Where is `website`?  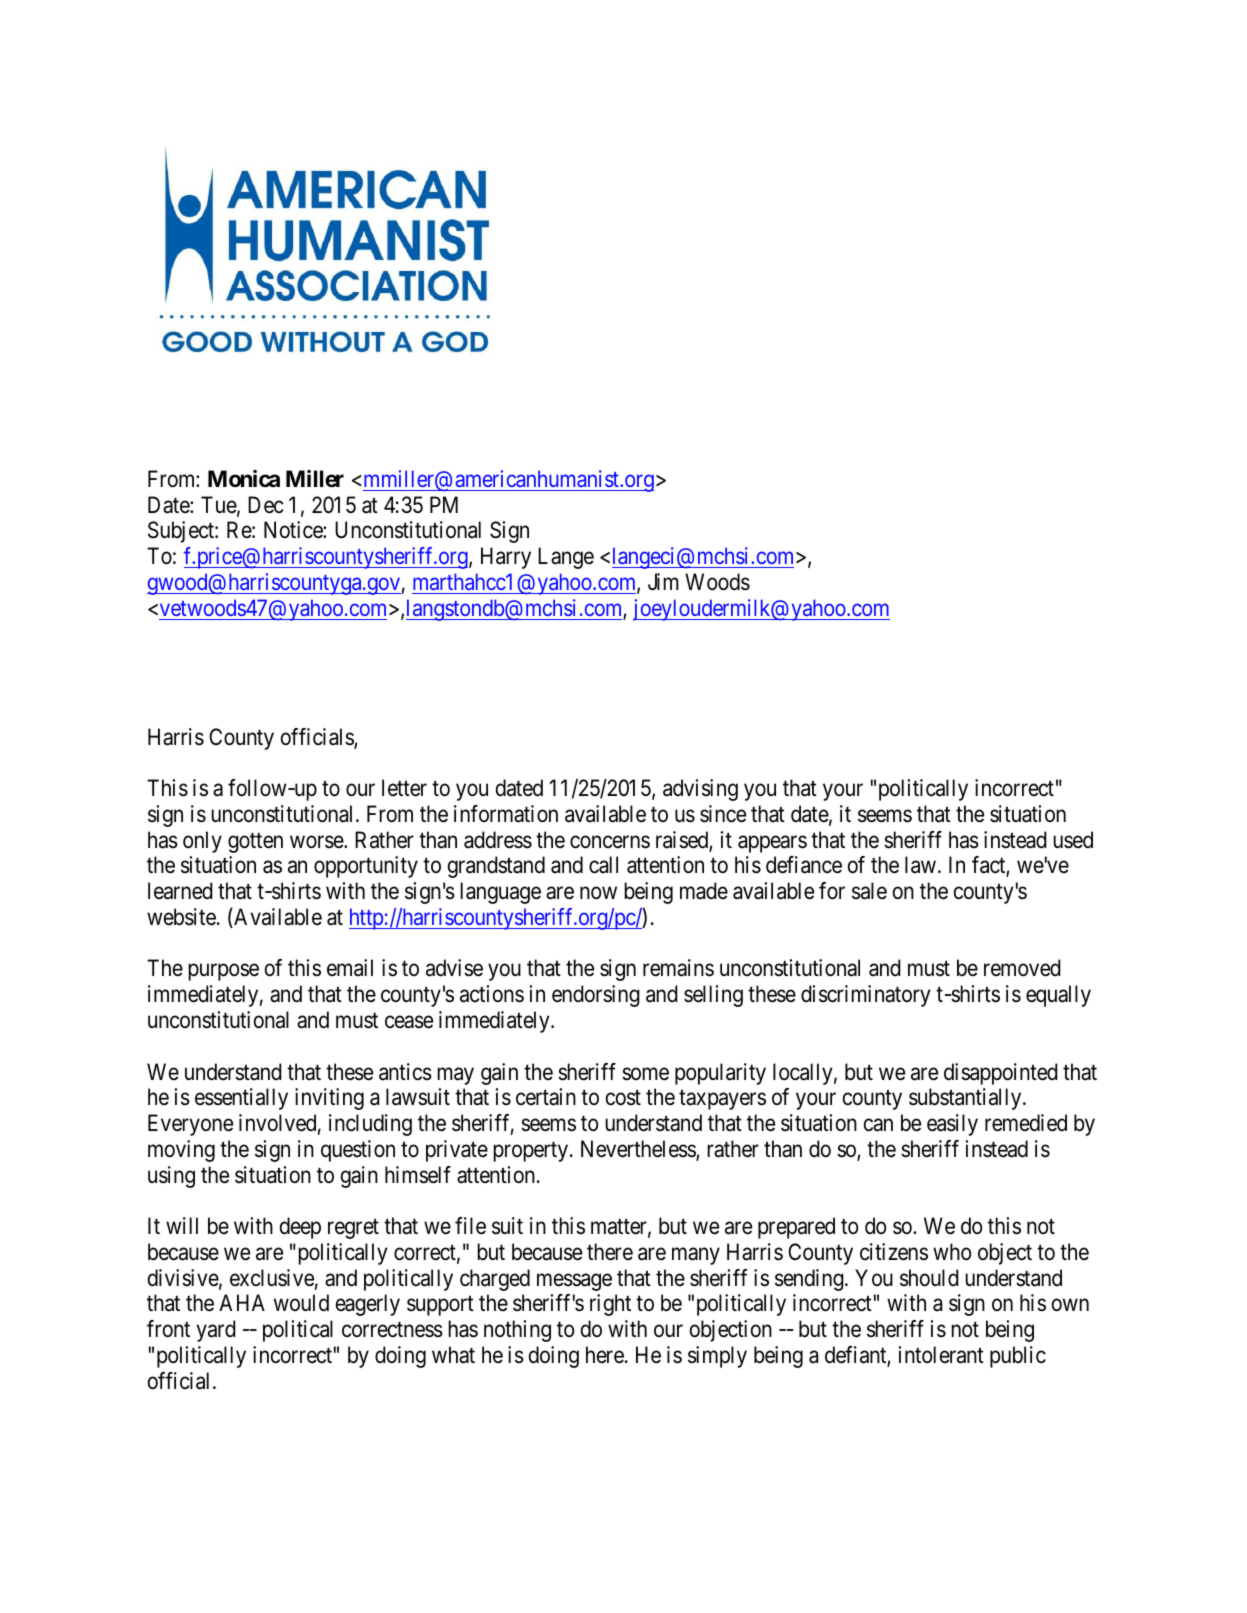
website is located at coordinates (181, 917).
